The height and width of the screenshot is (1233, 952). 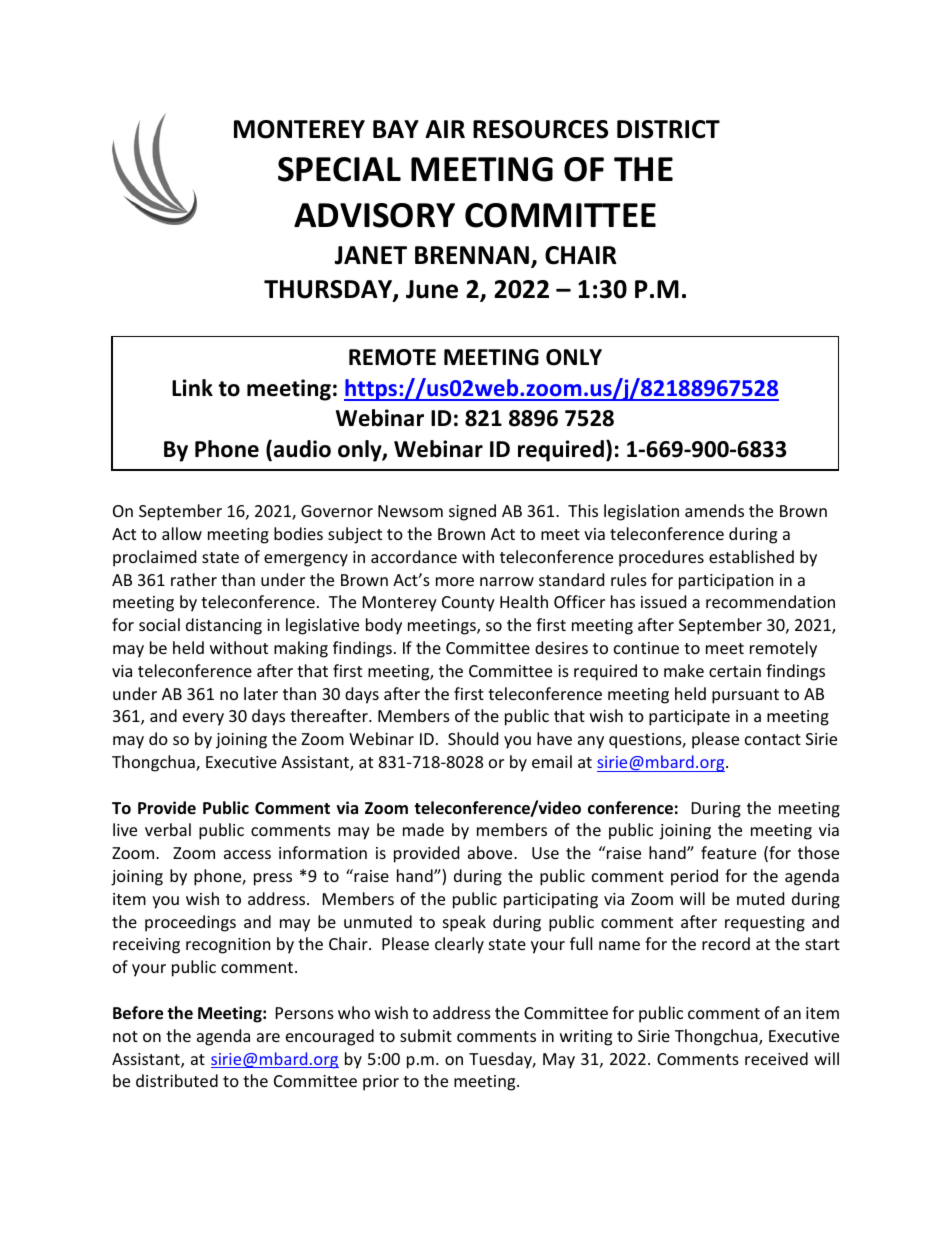 What do you see at coordinates (728, 852) in the screenshot?
I see `feature` at bounding box center [728, 852].
